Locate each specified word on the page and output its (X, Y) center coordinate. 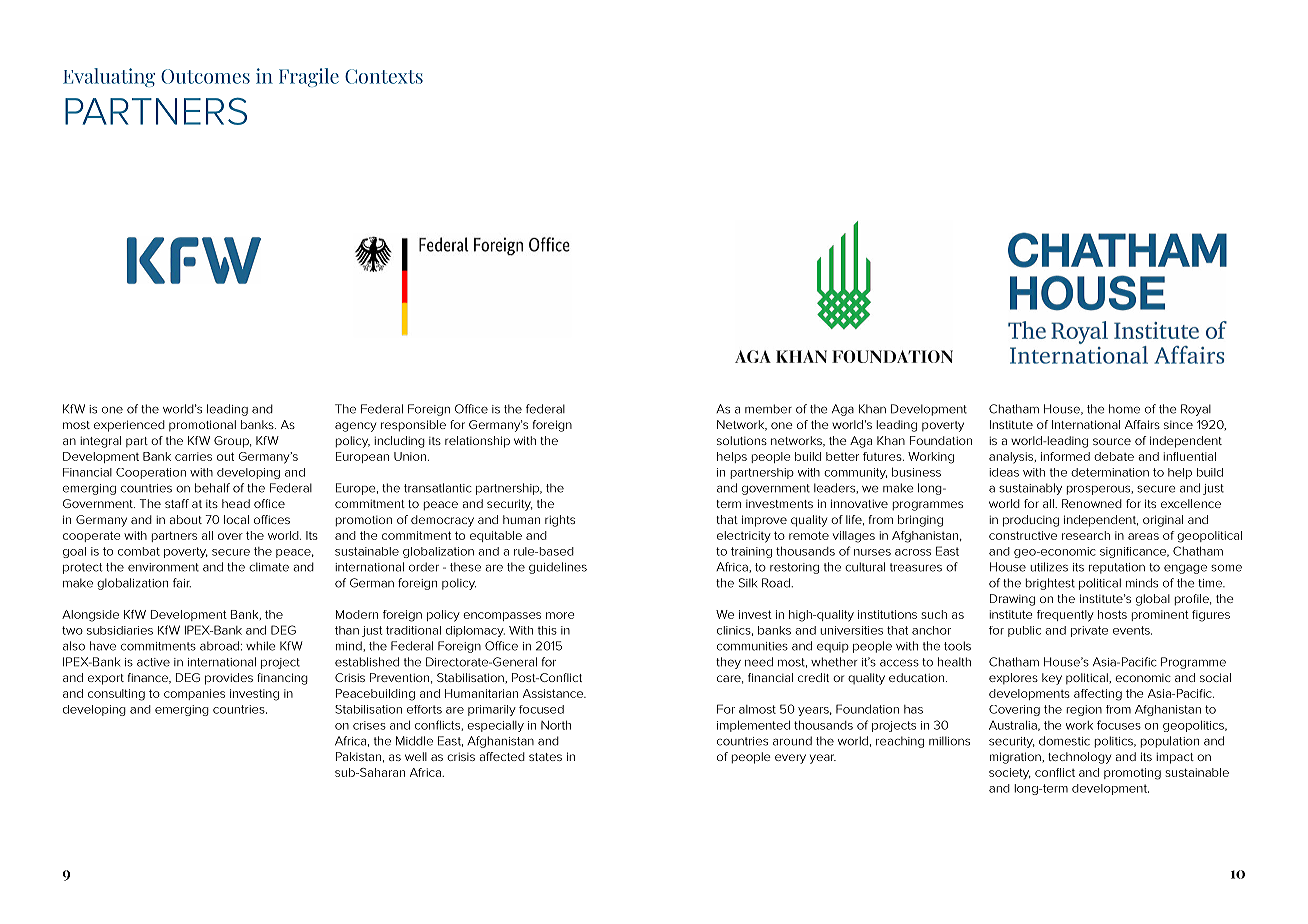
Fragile (309, 77)
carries (193, 456)
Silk (748, 583)
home (1124, 409)
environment (163, 567)
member (768, 409)
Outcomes (205, 76)
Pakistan (358, 756)
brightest (1050, 584)
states (545, 757)
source (1112, 441)
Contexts (384, 76)
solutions (742, 440)
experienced (129, 426)
